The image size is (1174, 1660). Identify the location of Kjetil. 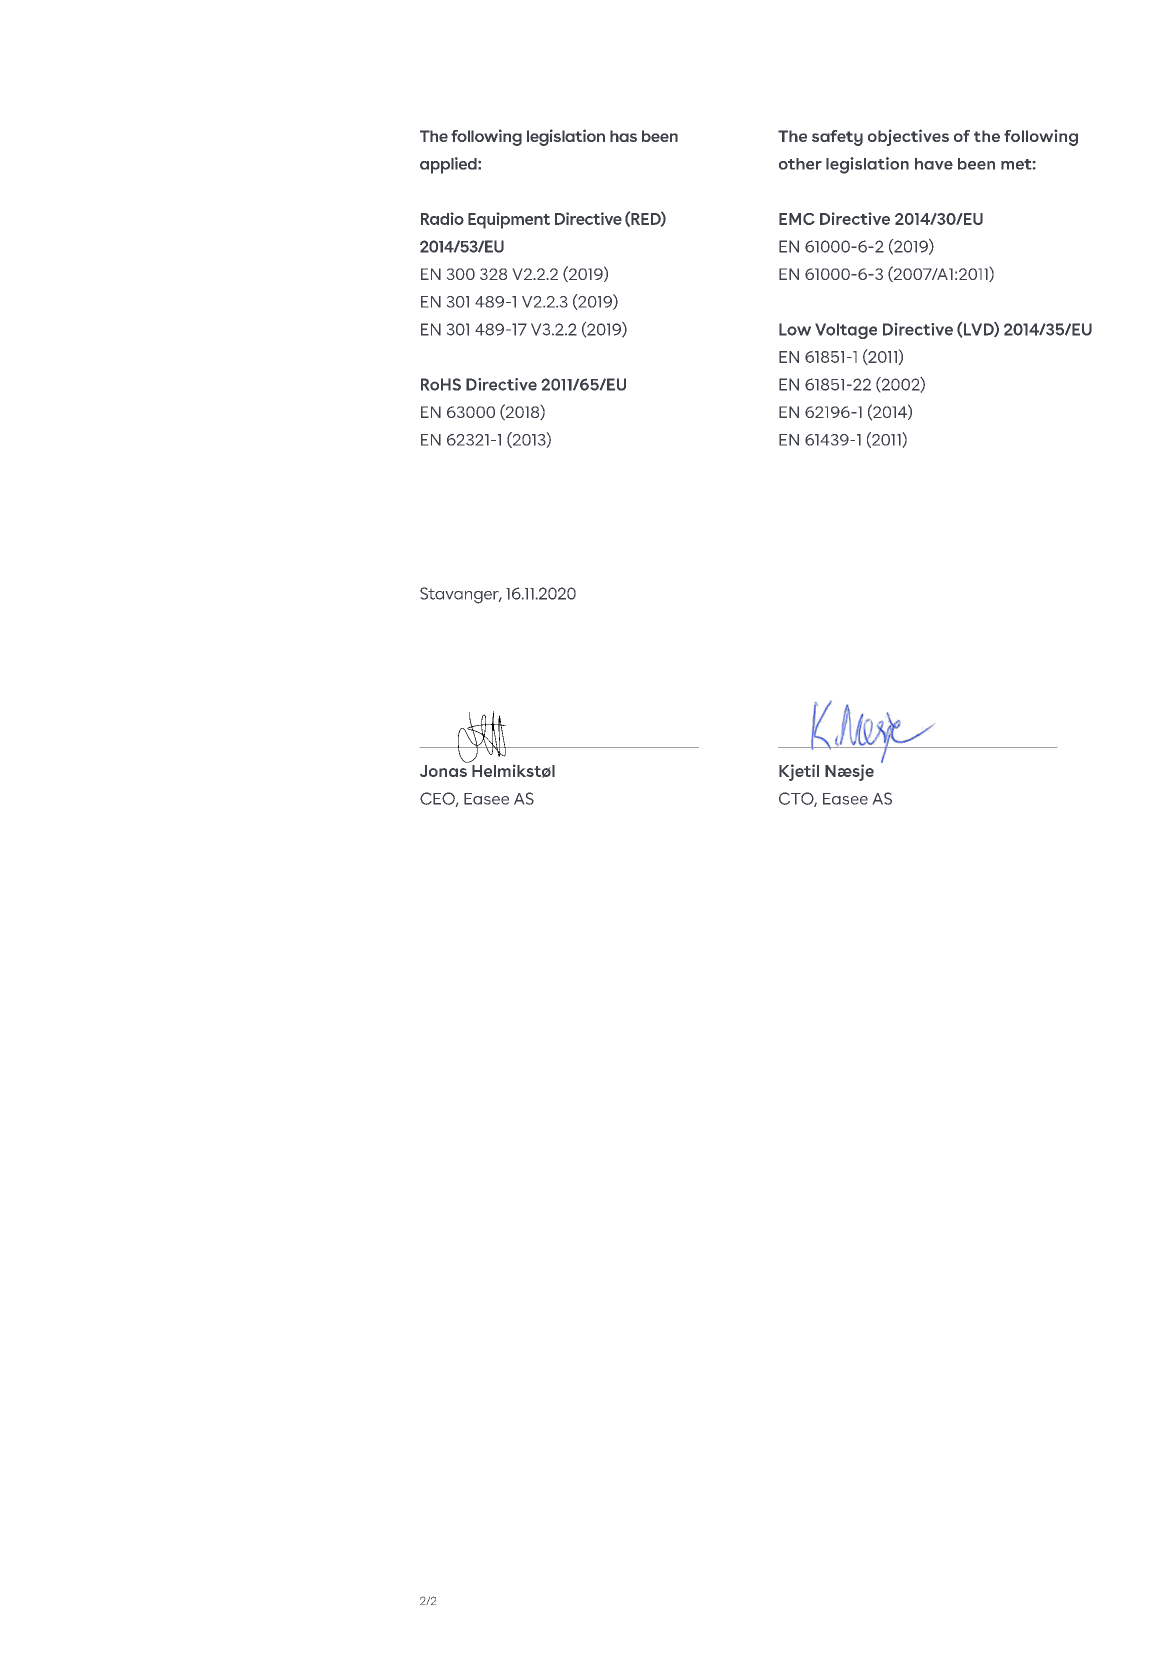
(799, 772).
